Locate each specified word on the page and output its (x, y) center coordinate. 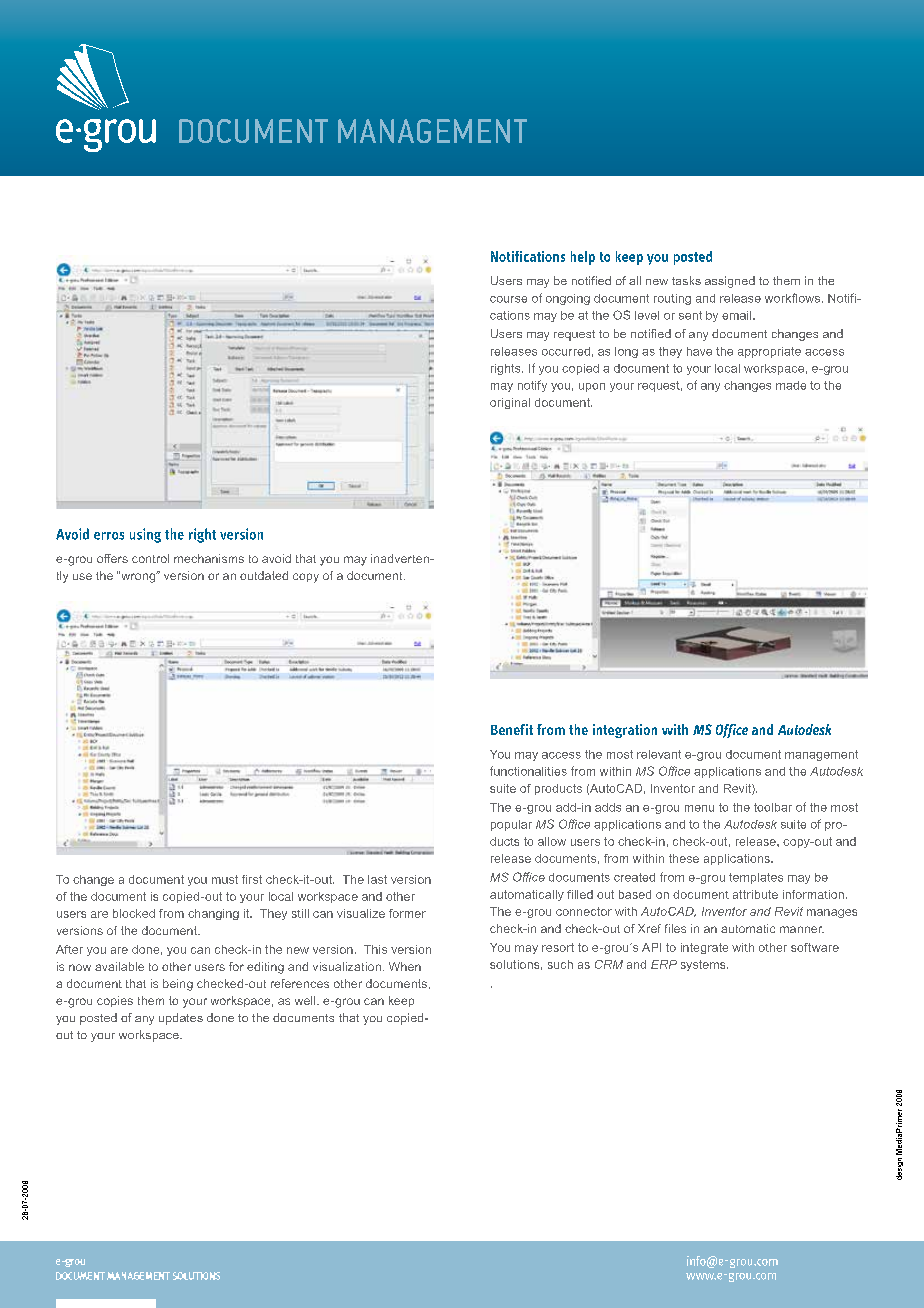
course (508, 299)
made (791, 385)
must (225, 879)
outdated (264, 575)
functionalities (528, 771)
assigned (730, 282)
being (178, 985)
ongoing (568, 299)
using (145, 535)
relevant (659, 754)
